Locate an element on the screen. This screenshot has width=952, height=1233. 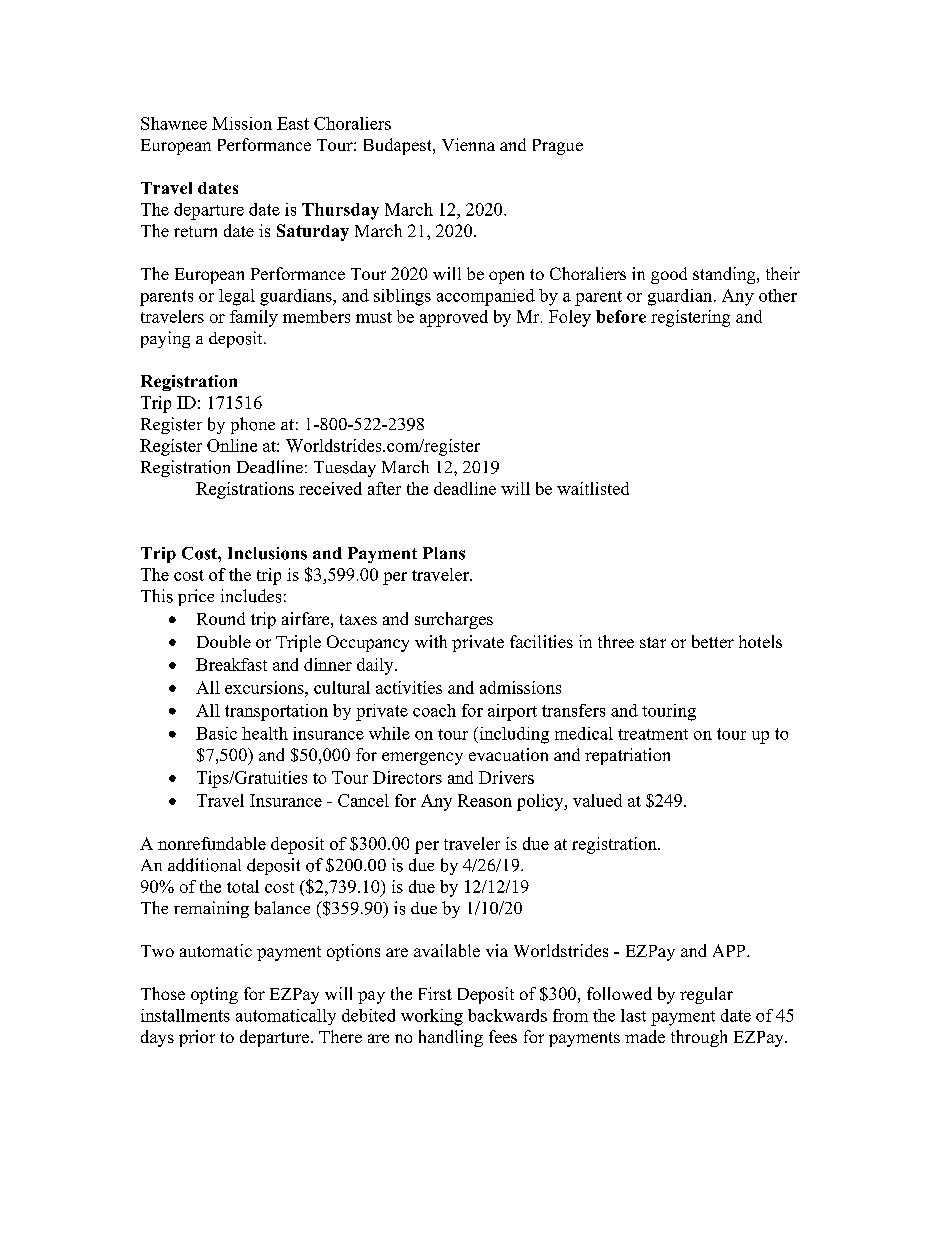
Shawnee is located at coordinates (174, 123).
